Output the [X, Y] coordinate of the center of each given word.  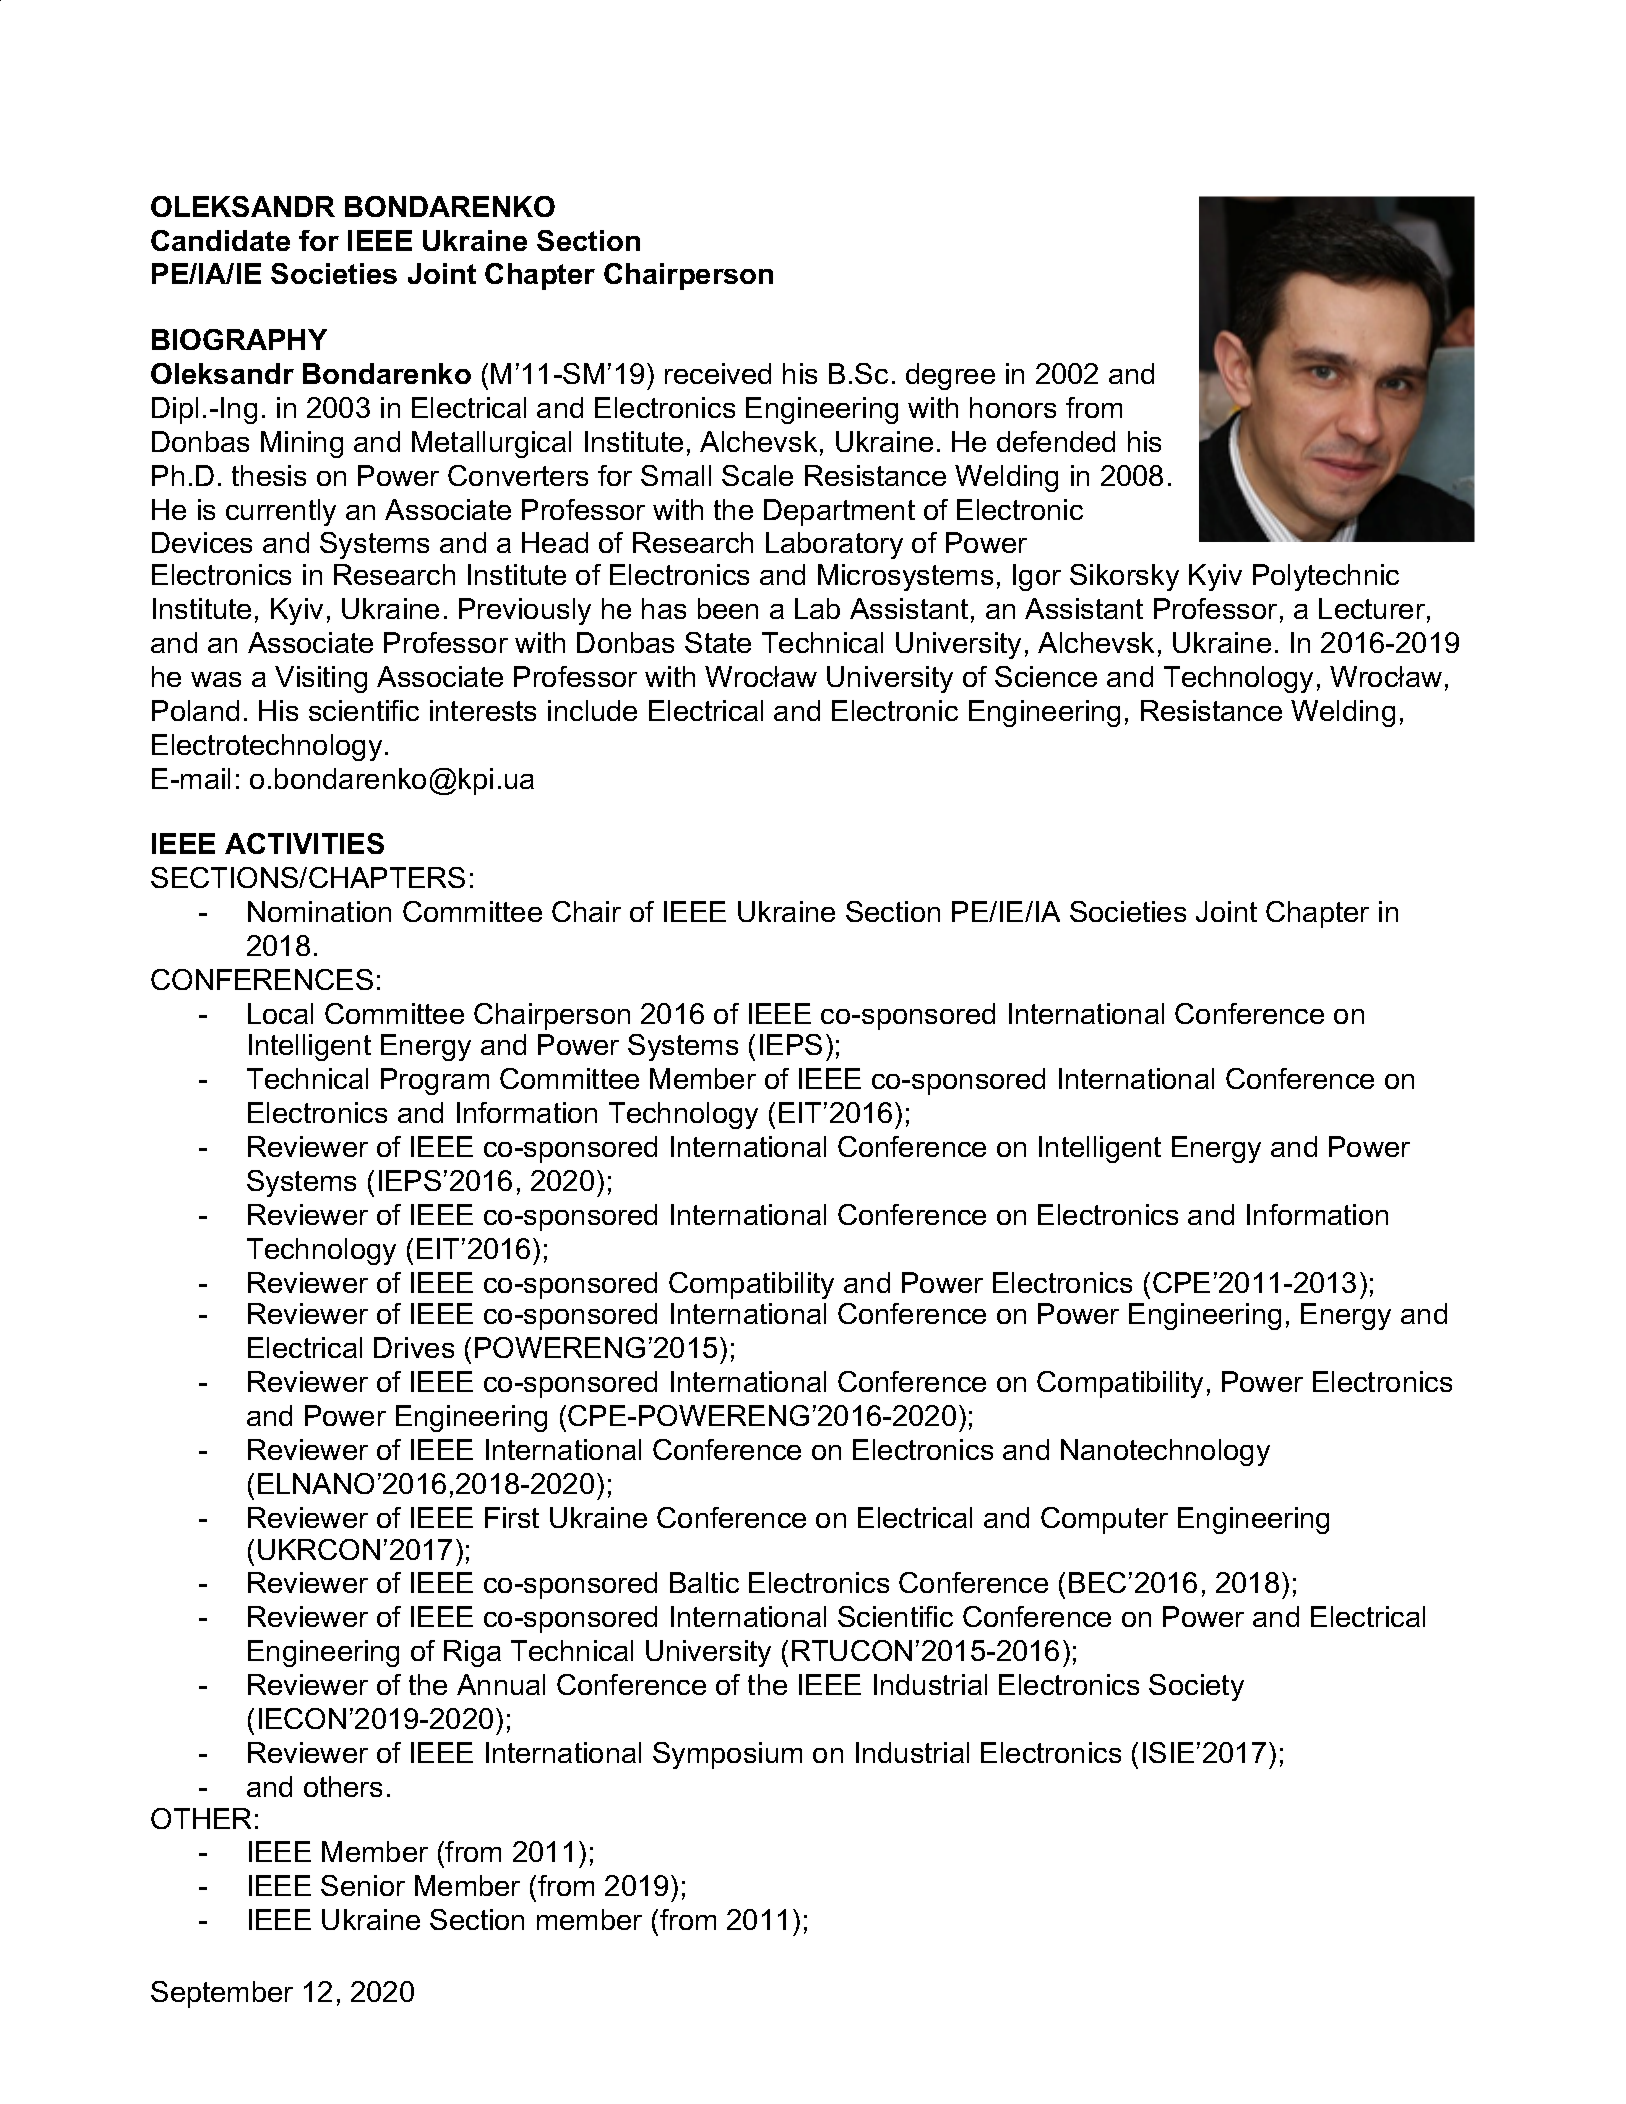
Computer [1104, 1520]
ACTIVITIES [304, 843]
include [592, 710]
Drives [414, 1347]
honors [1013, 407]
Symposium [727, 1755]
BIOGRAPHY [239, 339]
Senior [363, 1885]
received [718, 373]
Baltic [704, 1582]
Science [1046, 676]
